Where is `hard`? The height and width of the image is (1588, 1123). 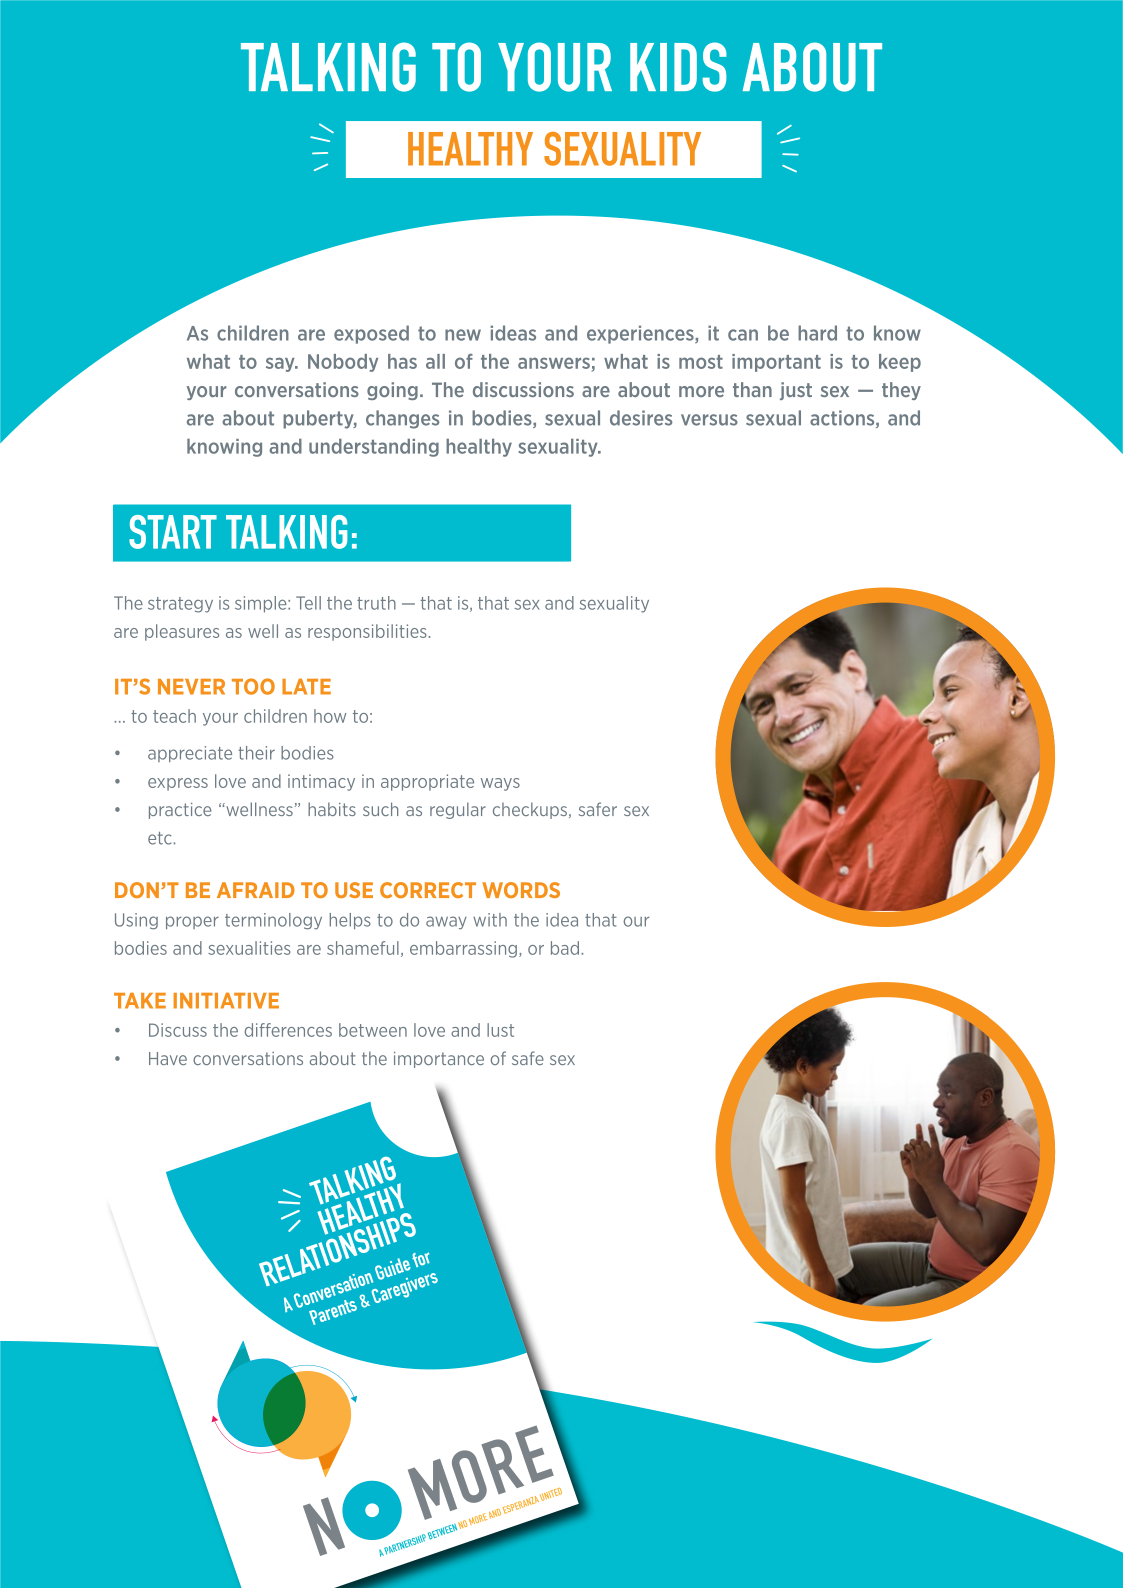
hard is located at coordinates (817, 333).
